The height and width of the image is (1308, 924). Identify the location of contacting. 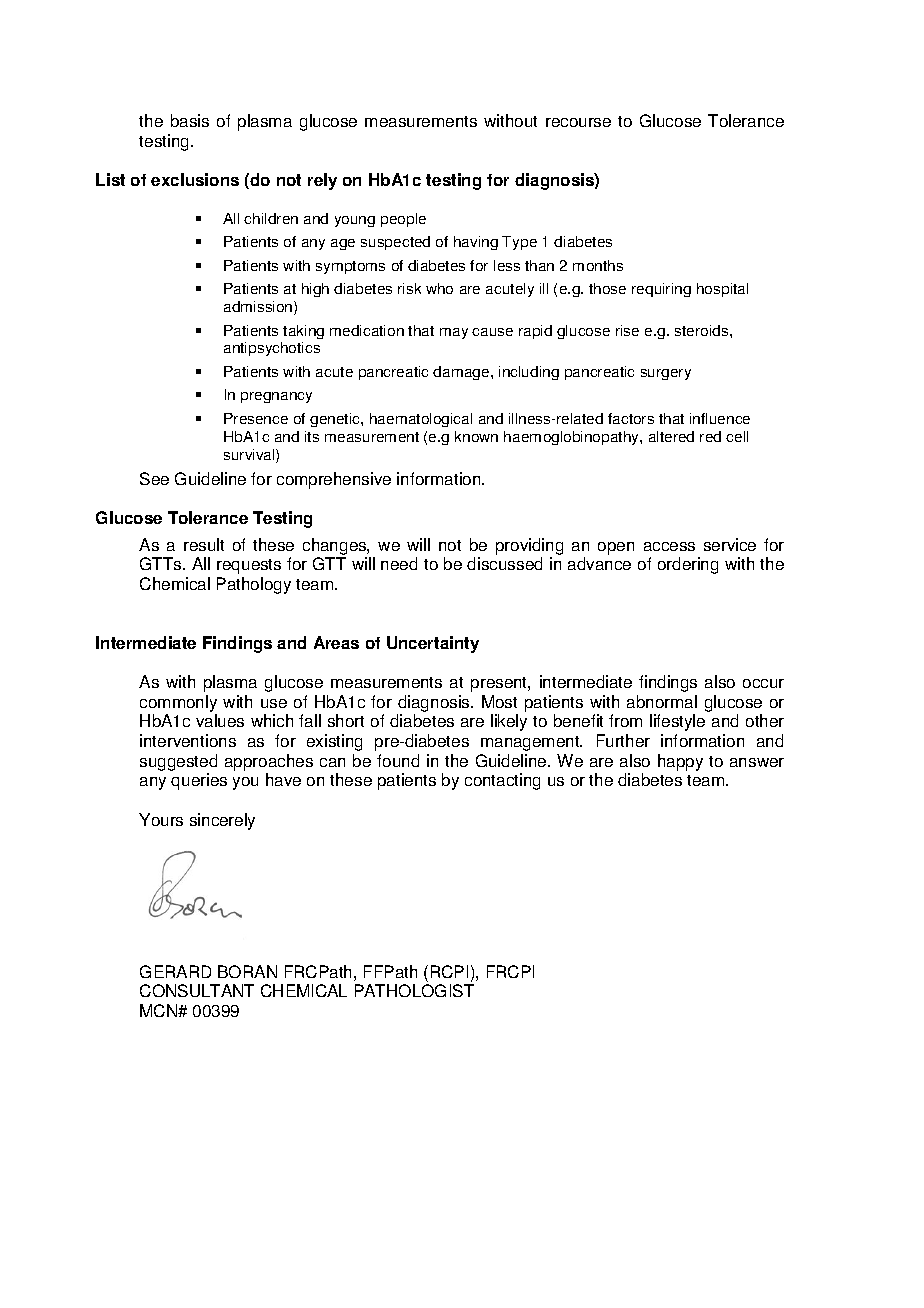
(502, 781).
